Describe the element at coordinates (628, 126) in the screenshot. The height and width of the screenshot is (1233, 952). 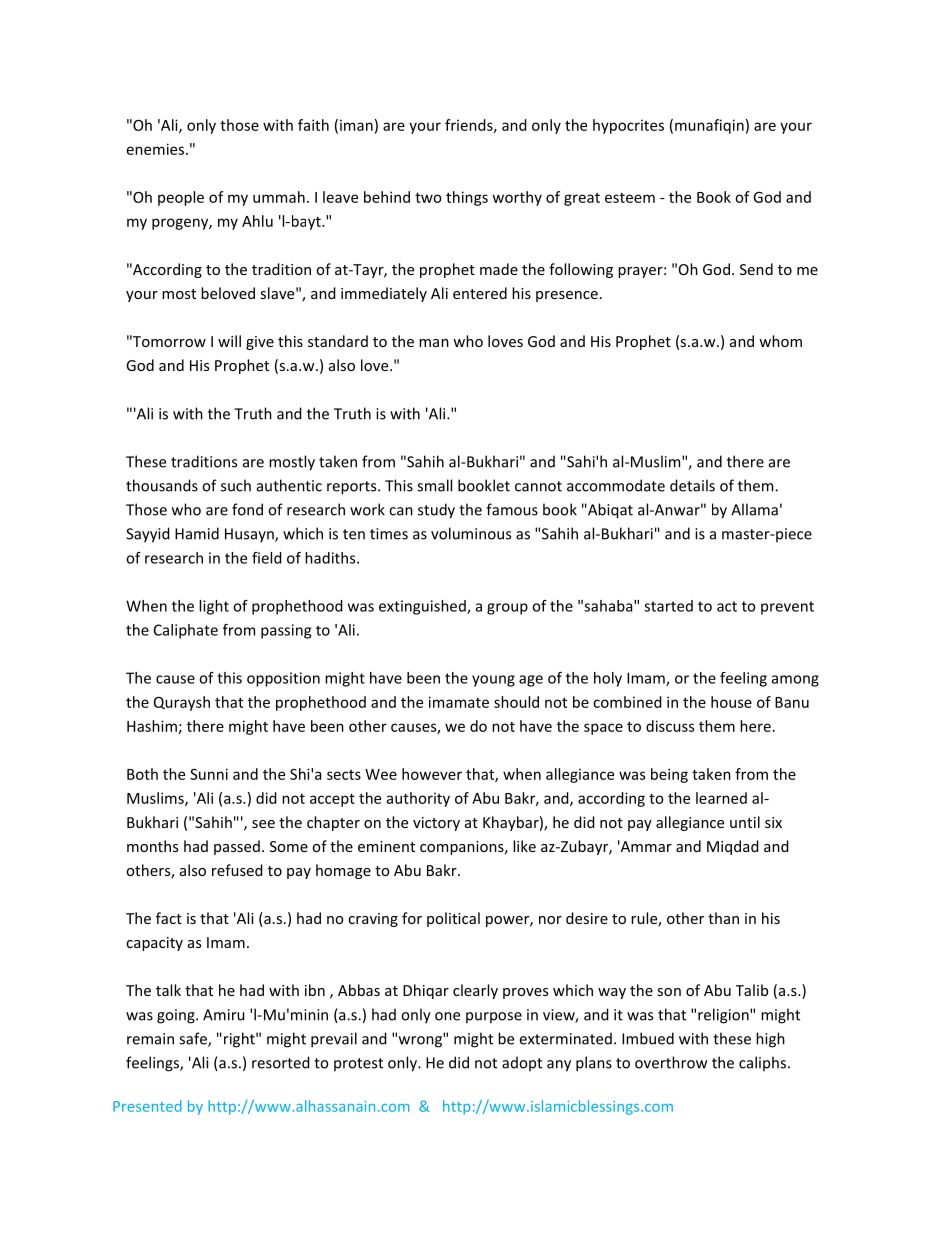
I see `hypocrites` at that location.
